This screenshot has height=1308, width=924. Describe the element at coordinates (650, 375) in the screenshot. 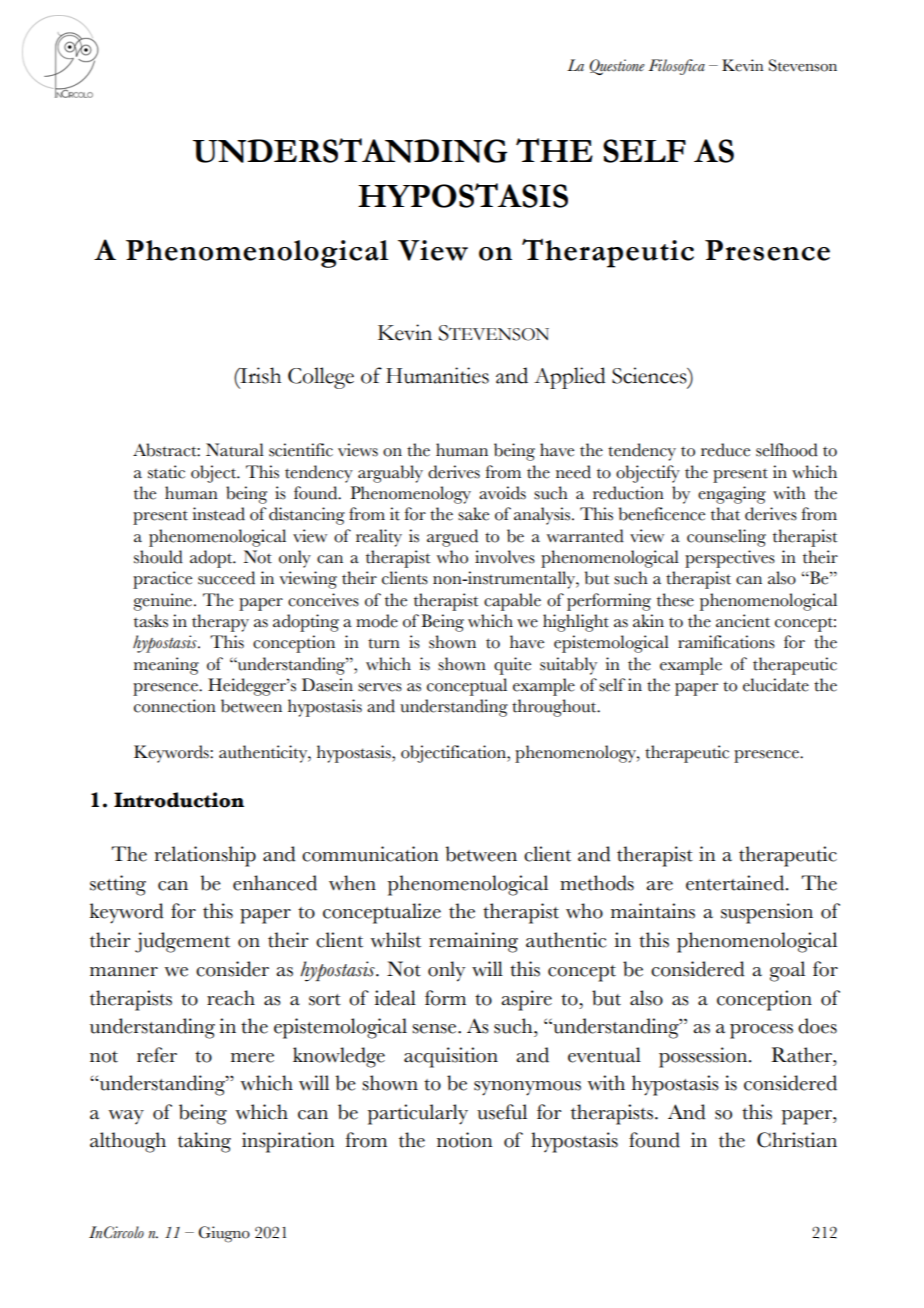

I see `Sciences` at that location.
